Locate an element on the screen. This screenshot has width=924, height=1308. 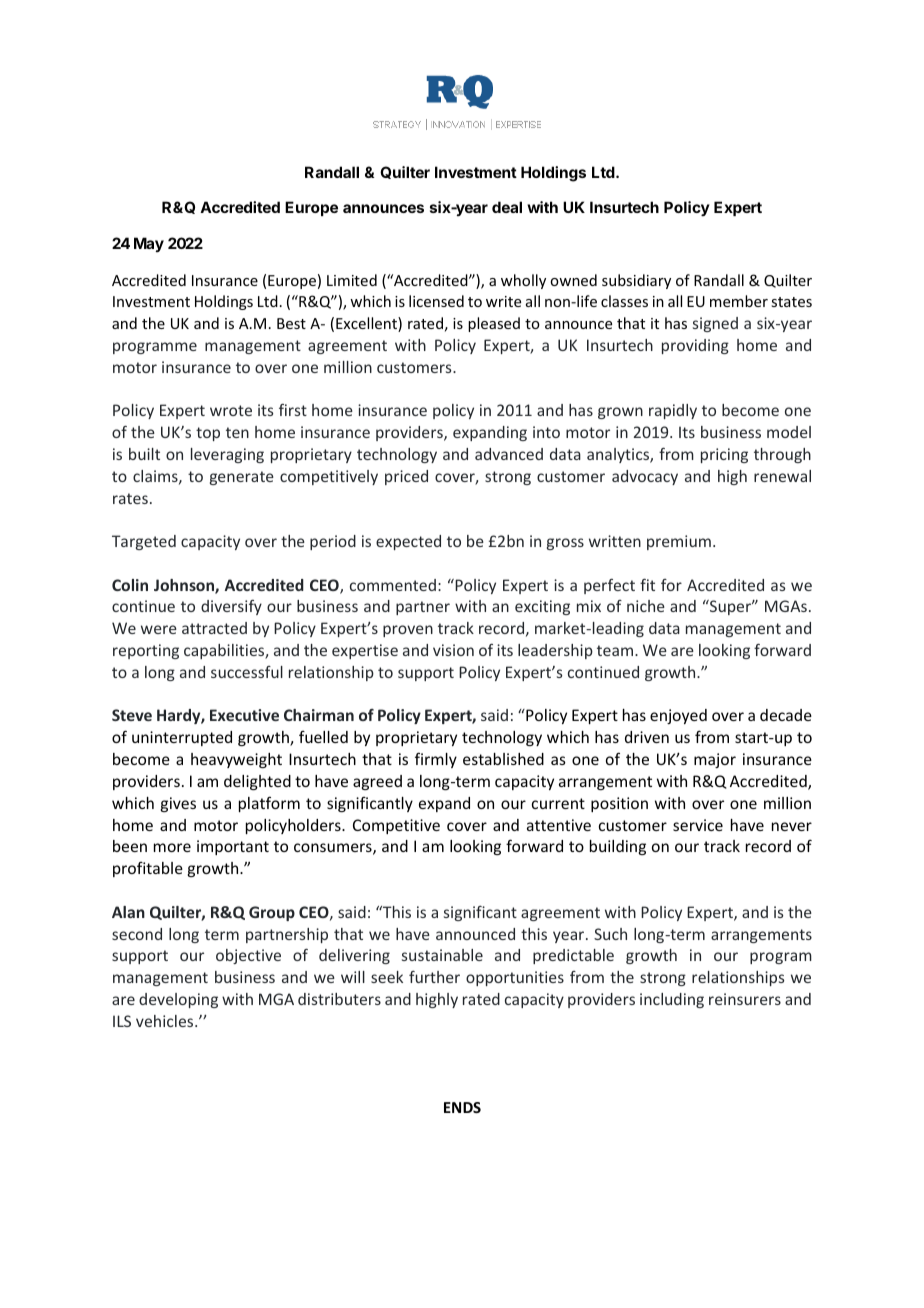
including is located at coordinates (672, 1000).
